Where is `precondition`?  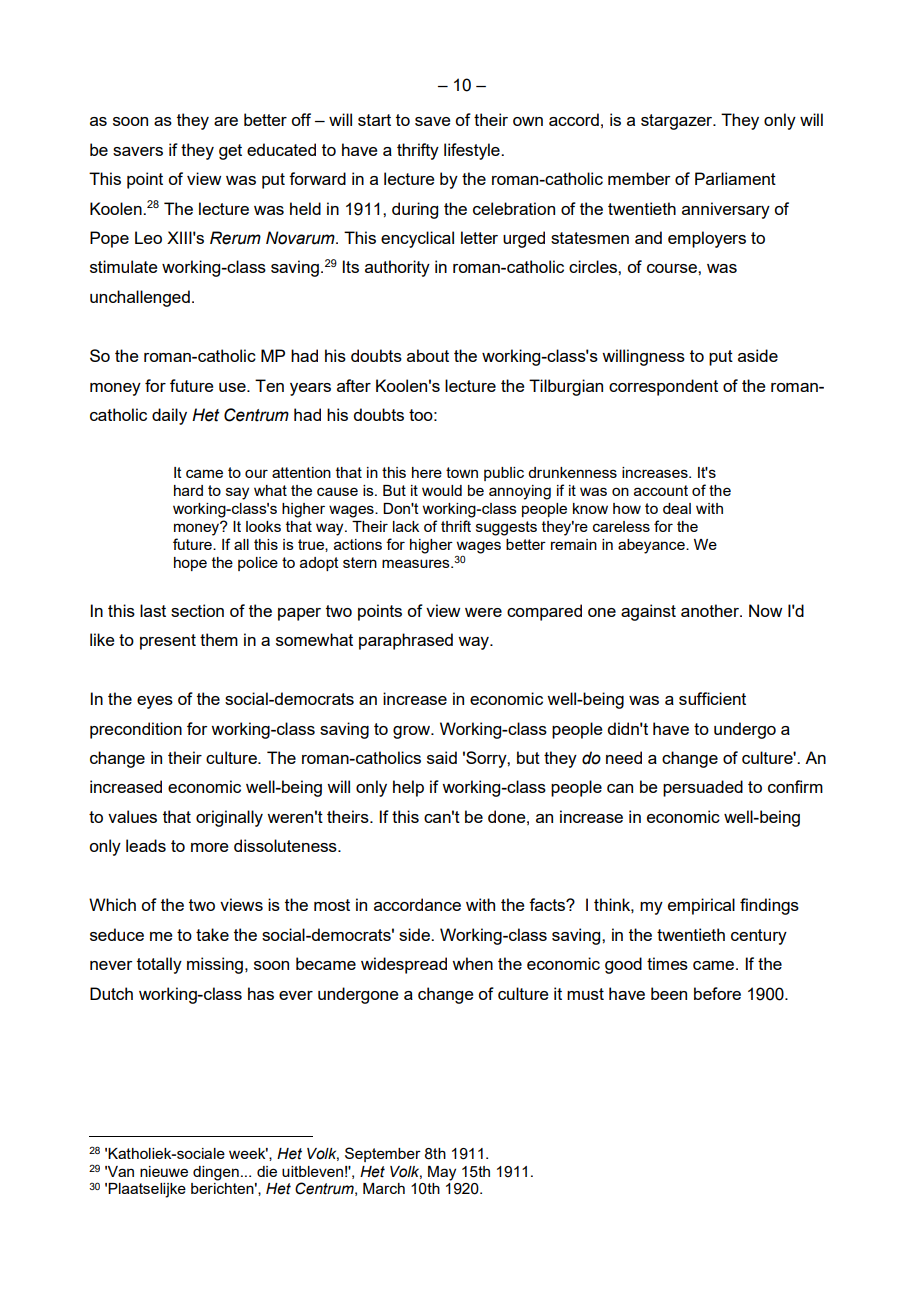 precondition is located at coordinates (136, 730).
